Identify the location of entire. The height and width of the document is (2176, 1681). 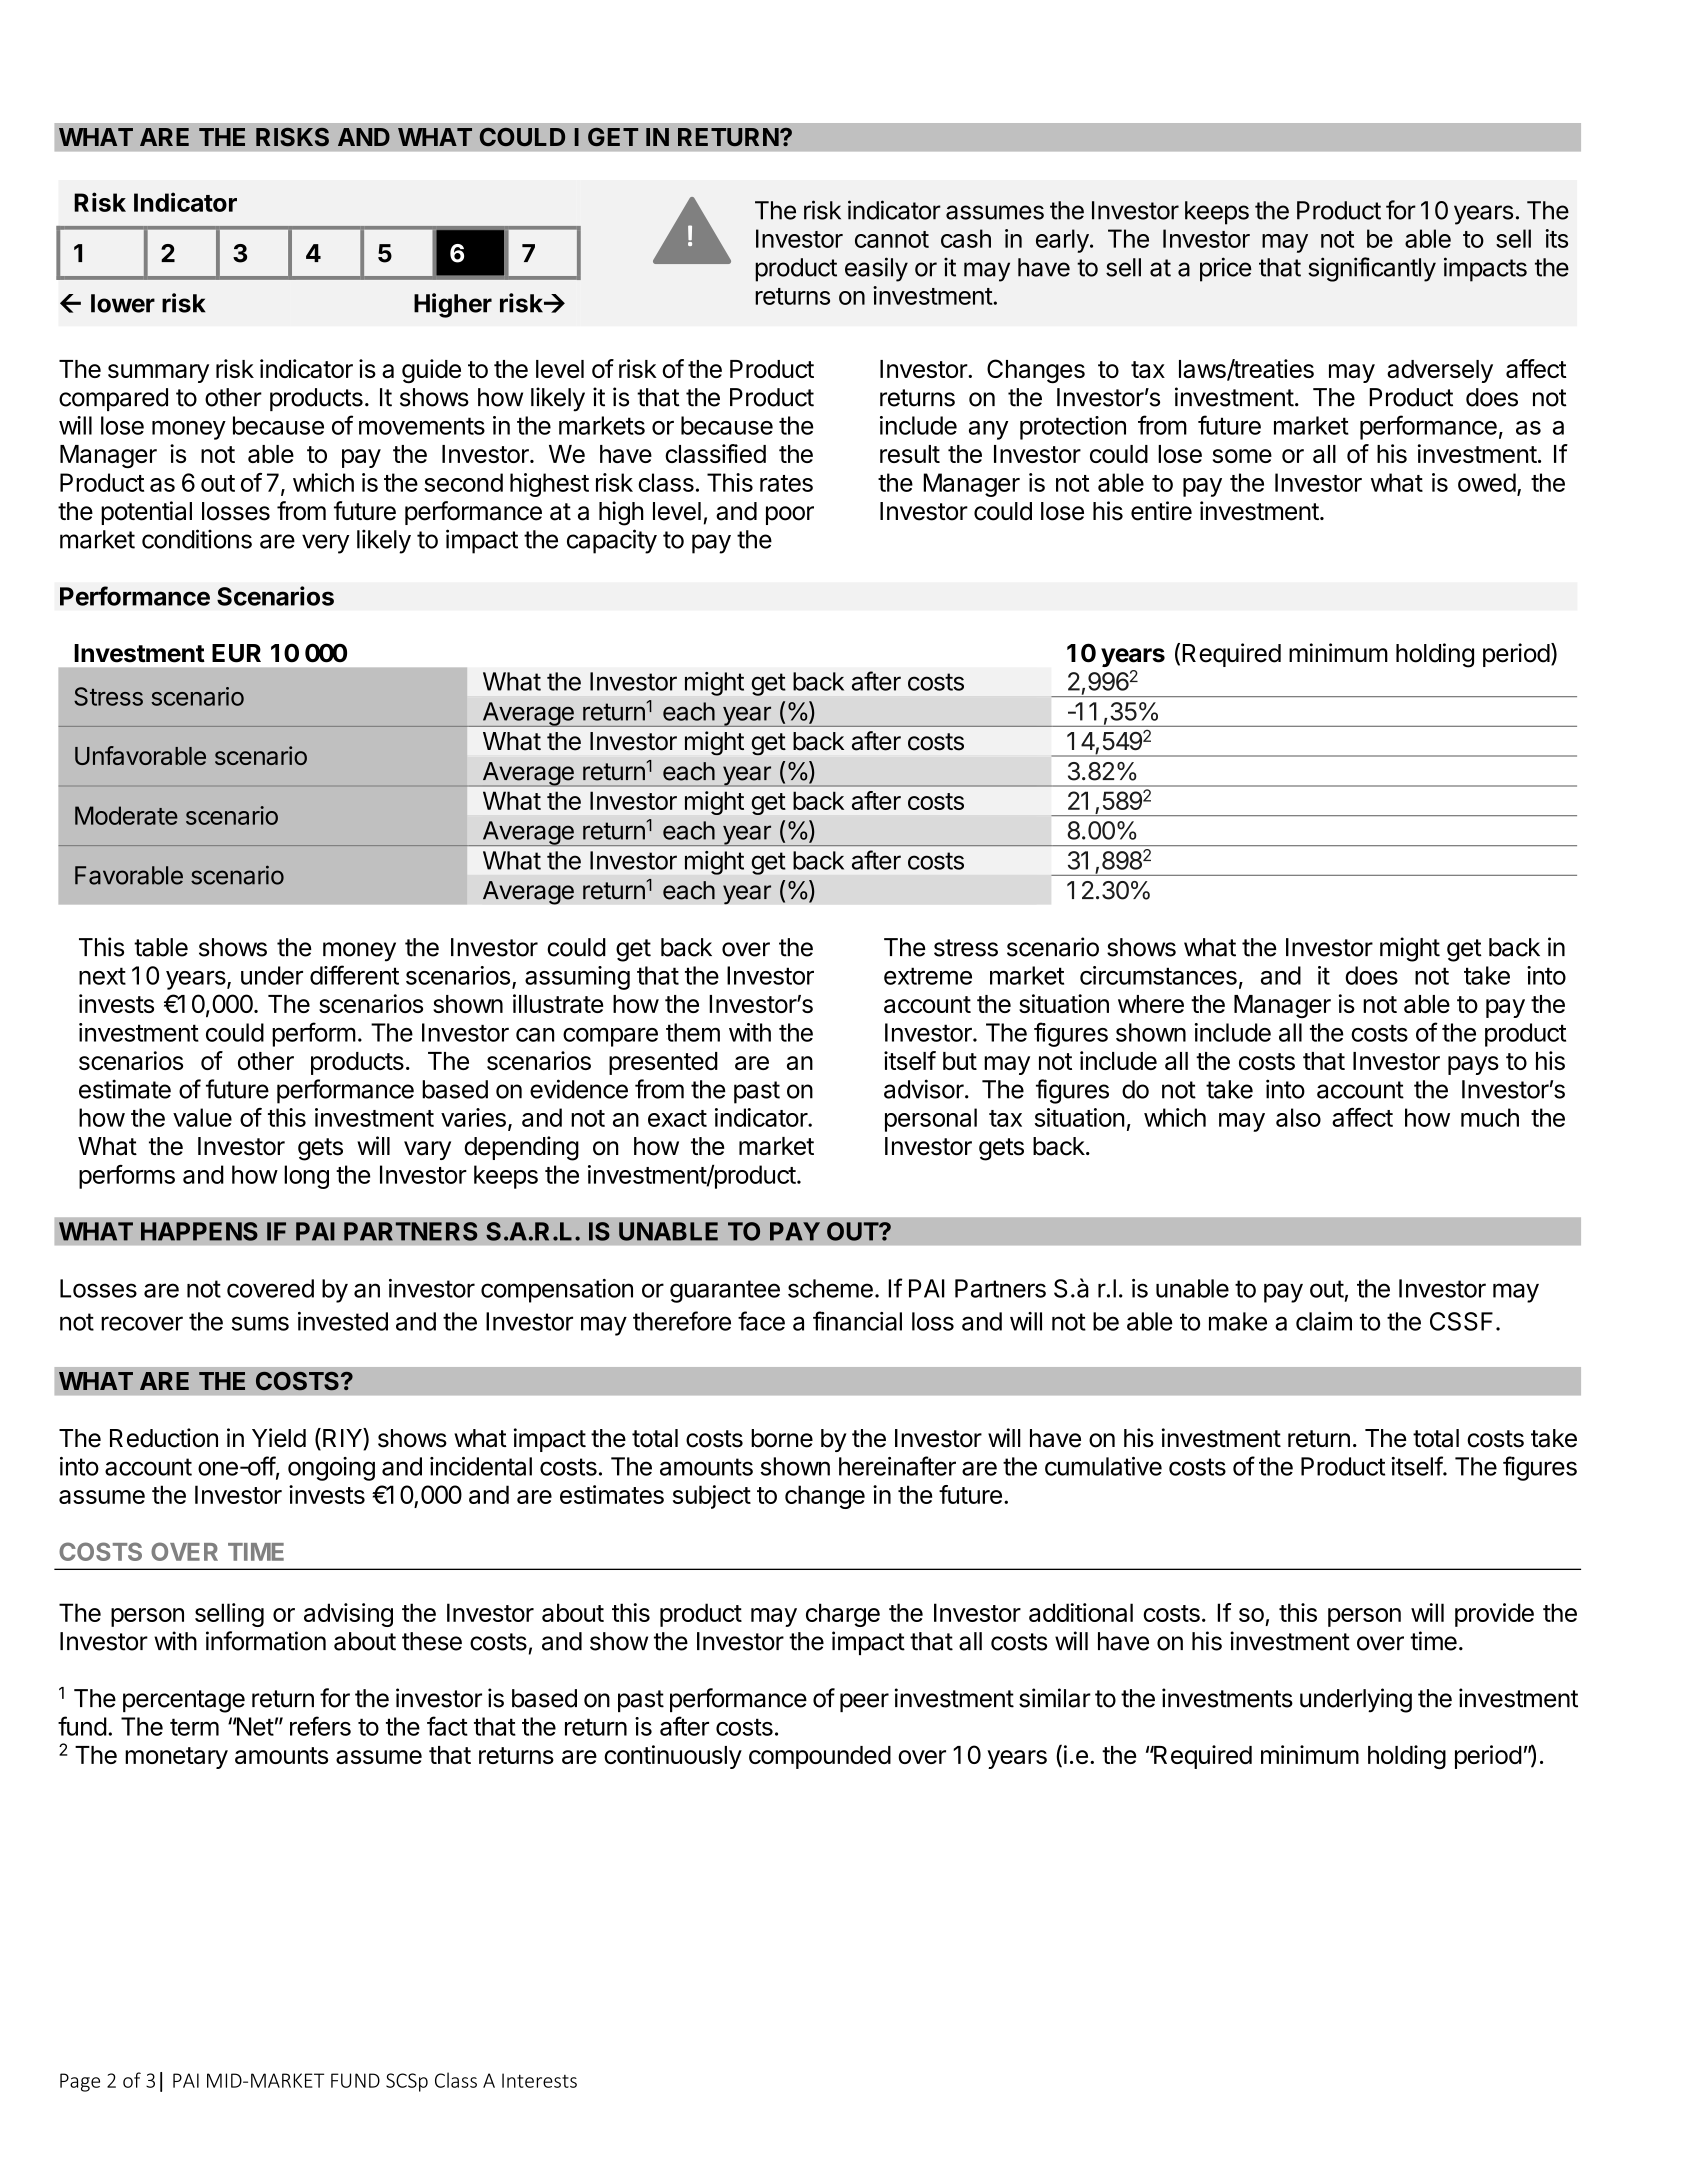
(1161, 511).
